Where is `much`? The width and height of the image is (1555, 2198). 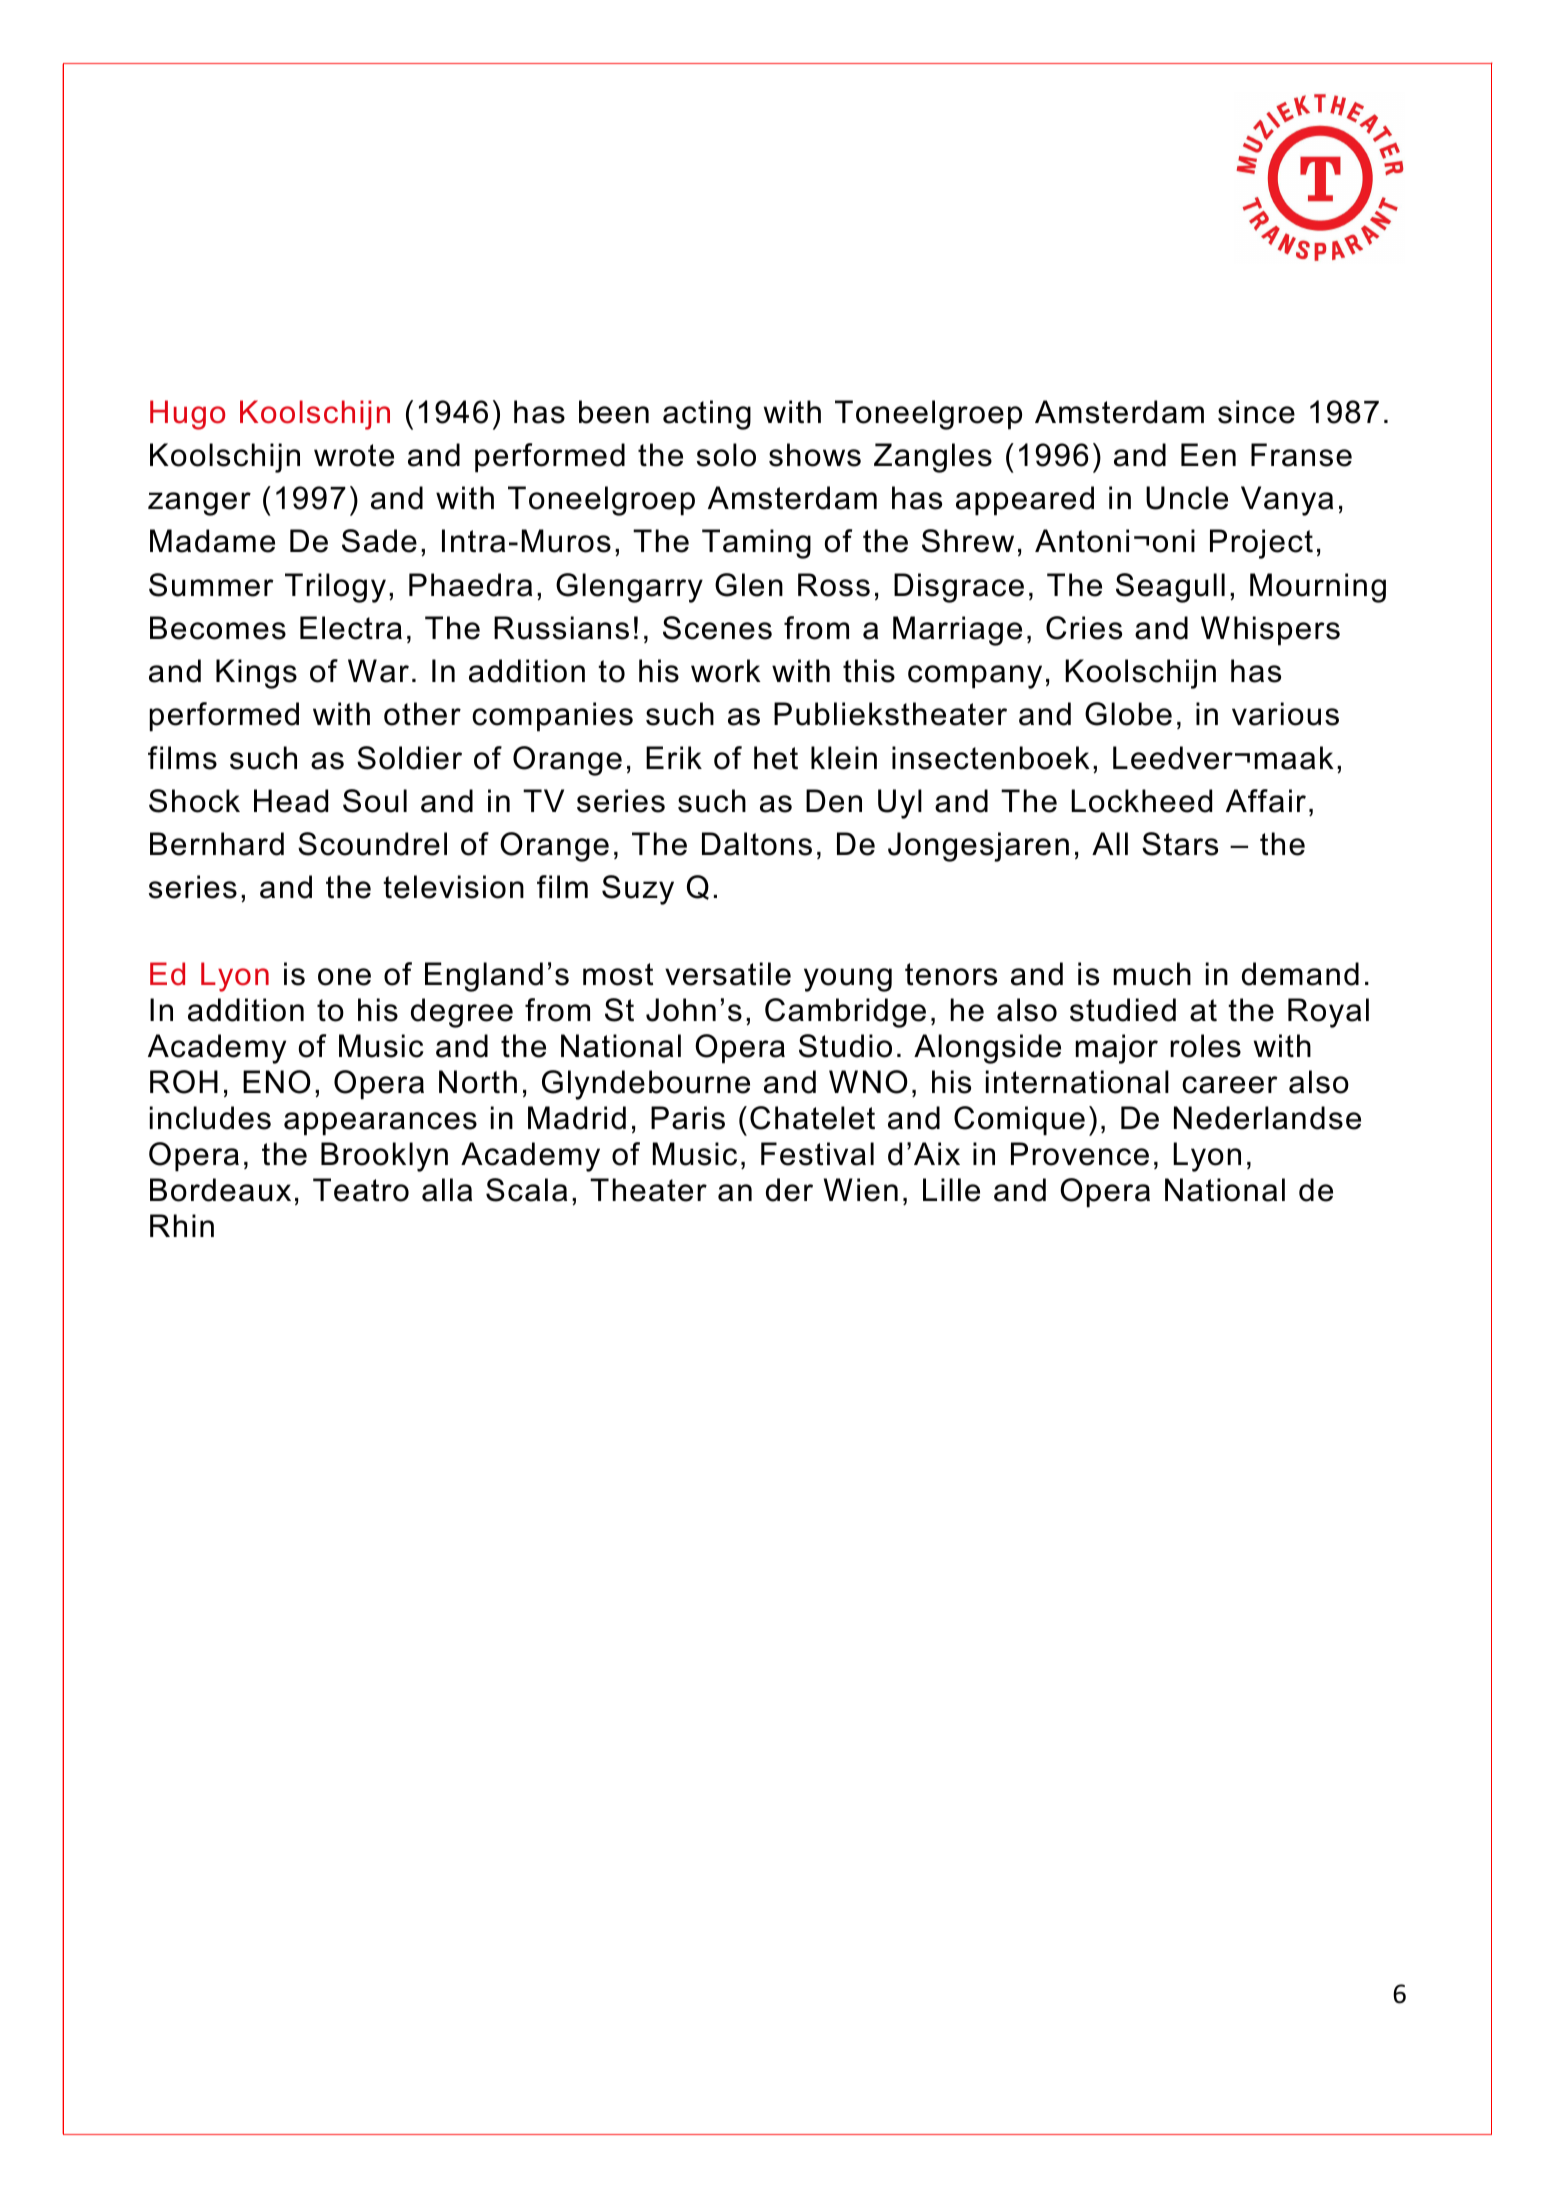 much is located at coordinates (1152, 974).
